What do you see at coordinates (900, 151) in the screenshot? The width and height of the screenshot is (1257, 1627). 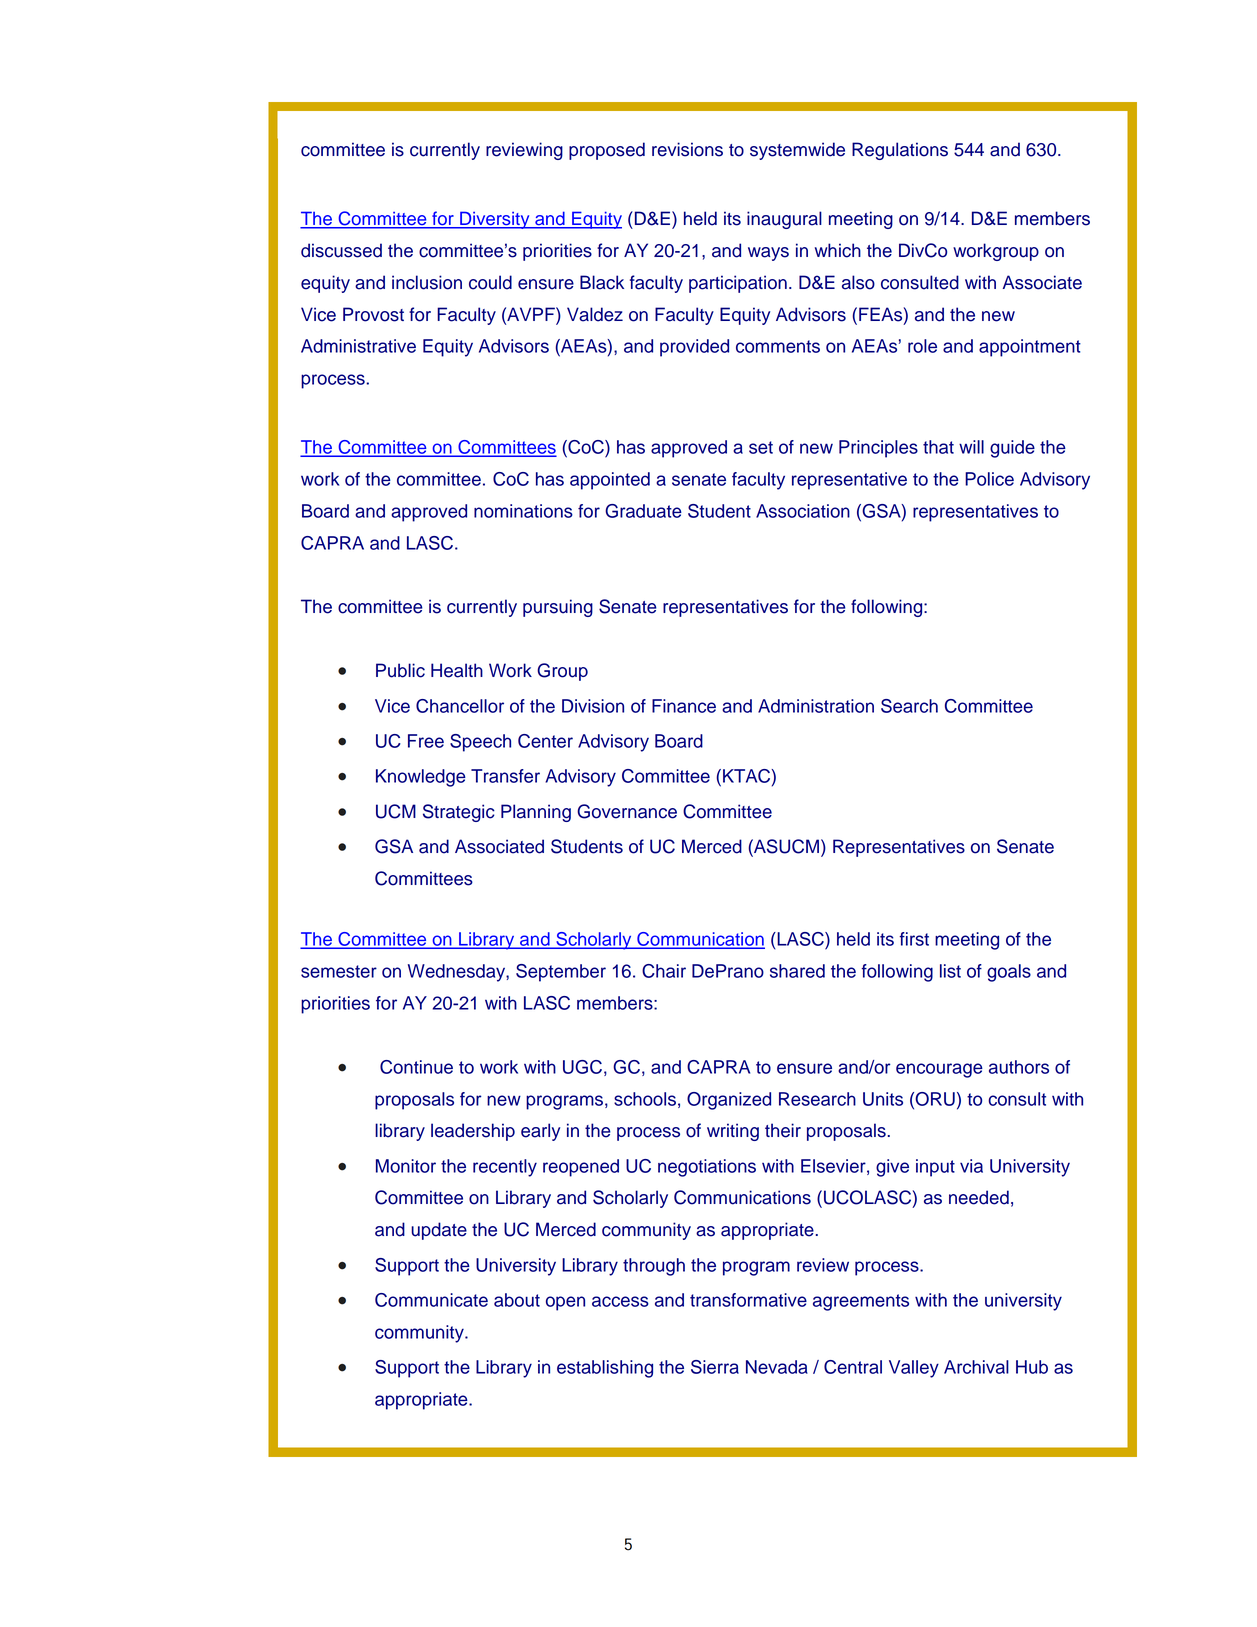 I see `Regulations` at bounding box center [900, 151].
